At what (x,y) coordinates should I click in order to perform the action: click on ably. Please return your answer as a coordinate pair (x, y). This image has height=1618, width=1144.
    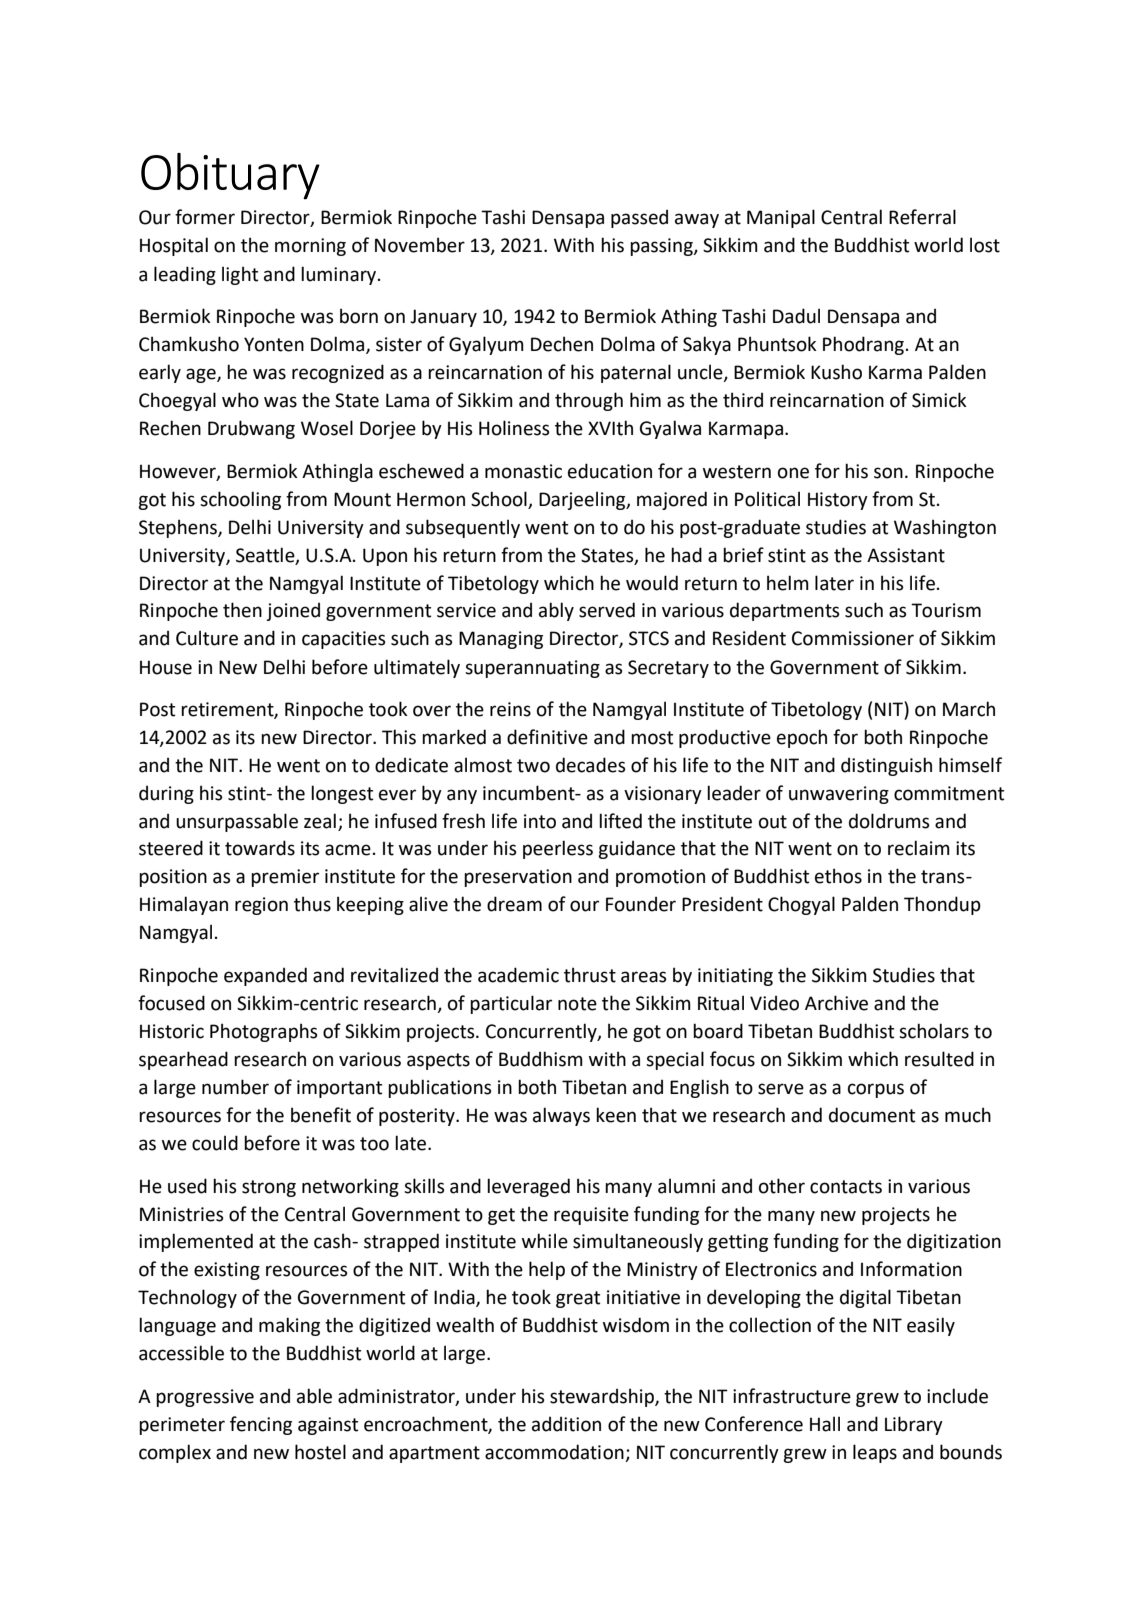
    Looking at the image, I should click on (556, 611).
